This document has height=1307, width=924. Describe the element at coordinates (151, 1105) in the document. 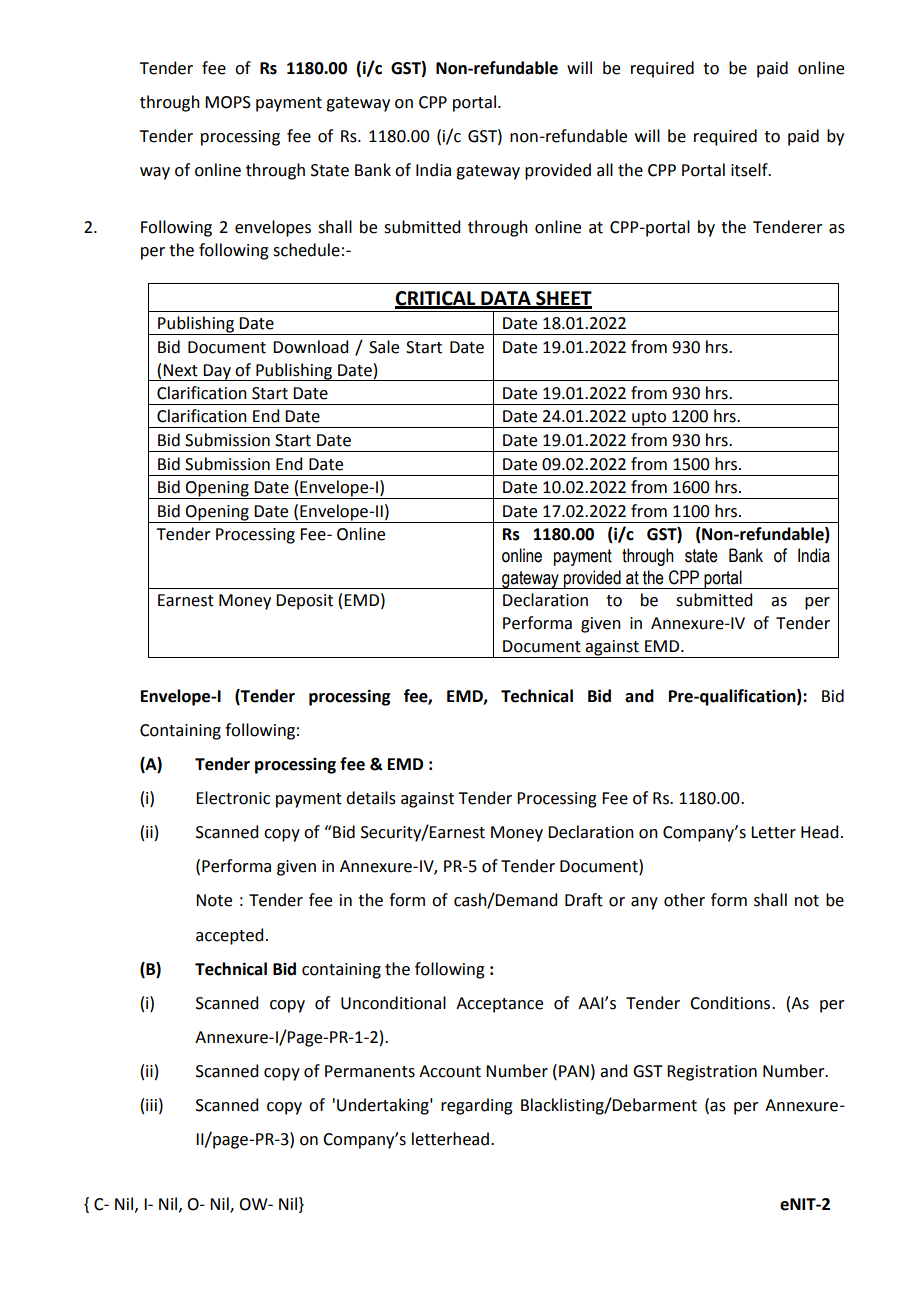

I see `iii` at that location.
